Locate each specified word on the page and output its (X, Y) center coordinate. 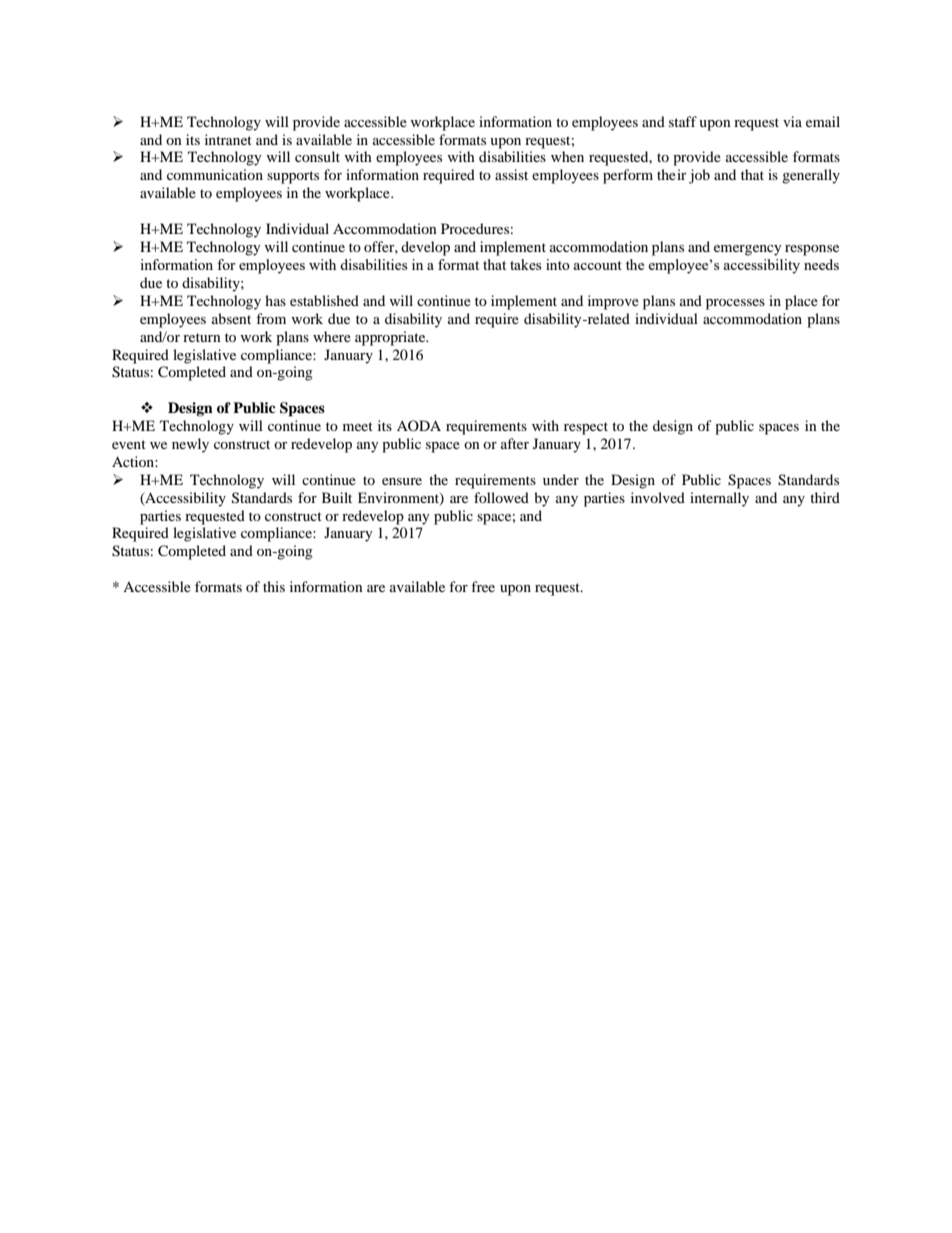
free (483, 586)
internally (719, 499)
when (567, 156)
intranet (228, 139)
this (274, 586)
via (792, 121)
